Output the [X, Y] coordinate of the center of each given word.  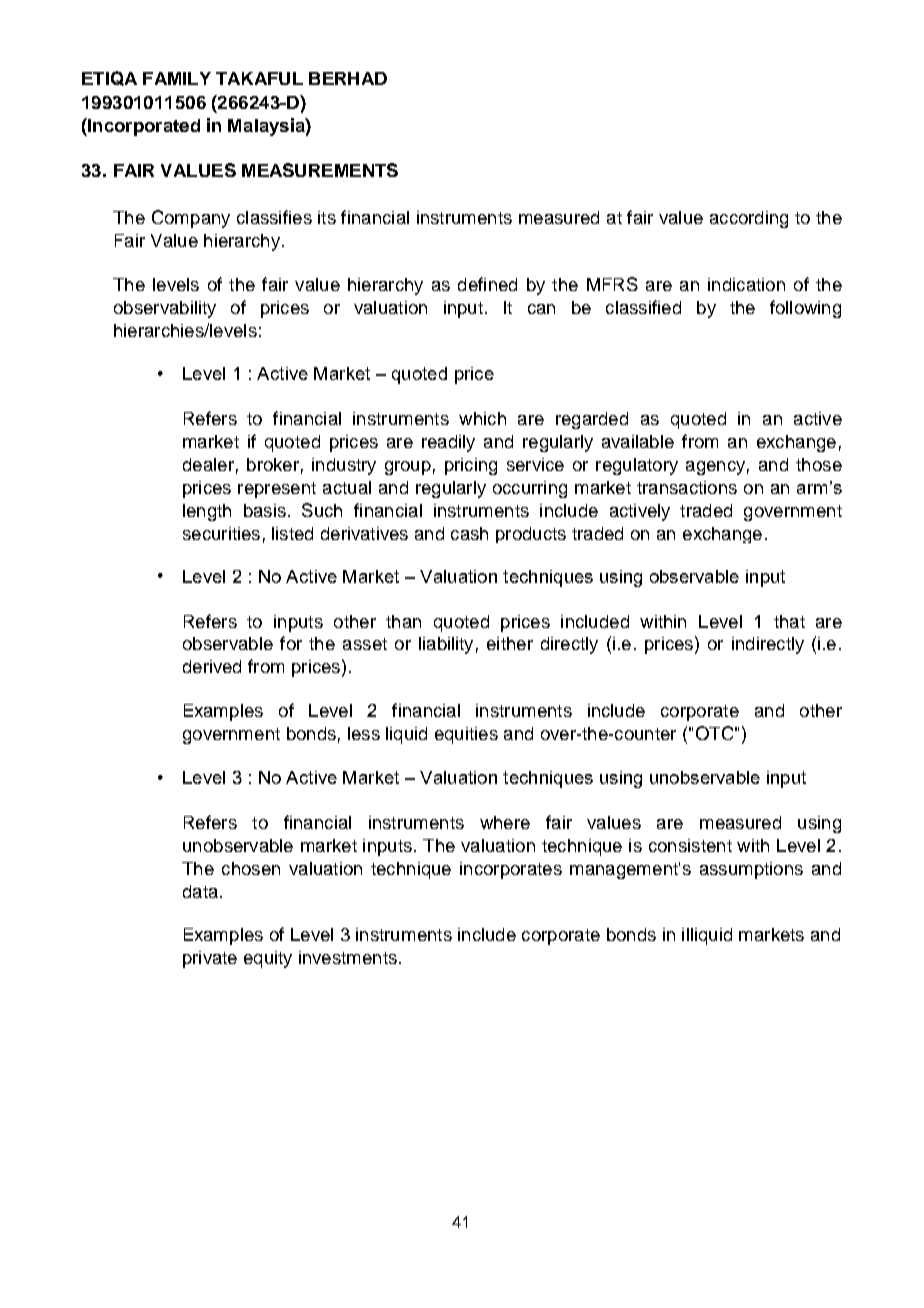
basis [265, 510]
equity [268, 959]
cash [469, 533]
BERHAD [348, 78]
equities [466, 735]
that [789, 621]
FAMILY [177, 78]
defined [487, 284]
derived [212, 666]
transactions [687, 487]
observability [165, 309]
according [749, 219]
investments [348, 957]
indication [746, 284]
